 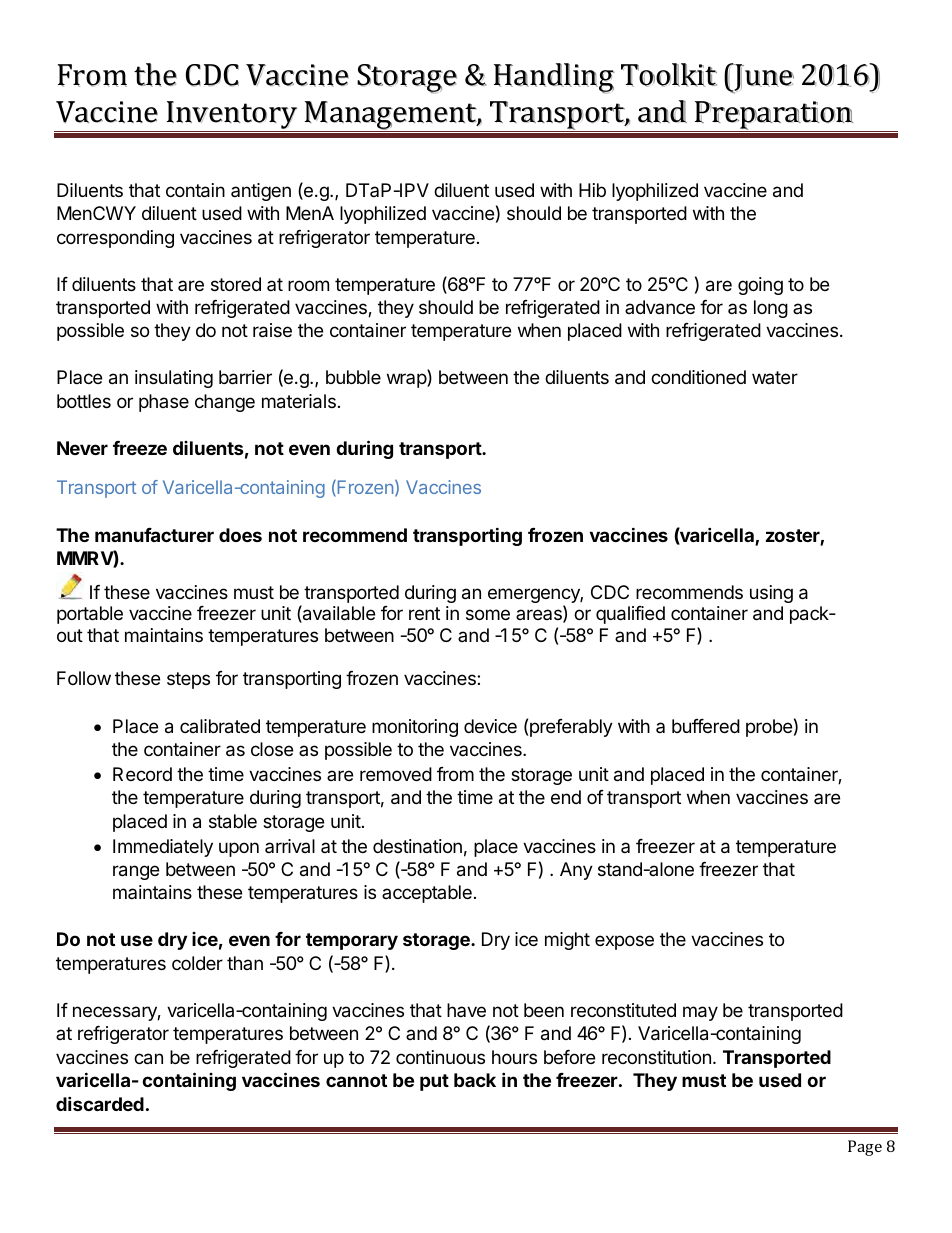 What do you see at coordinates (100, 1103) in the document?
I see `discarded` at bounding box center [100, 1103].
